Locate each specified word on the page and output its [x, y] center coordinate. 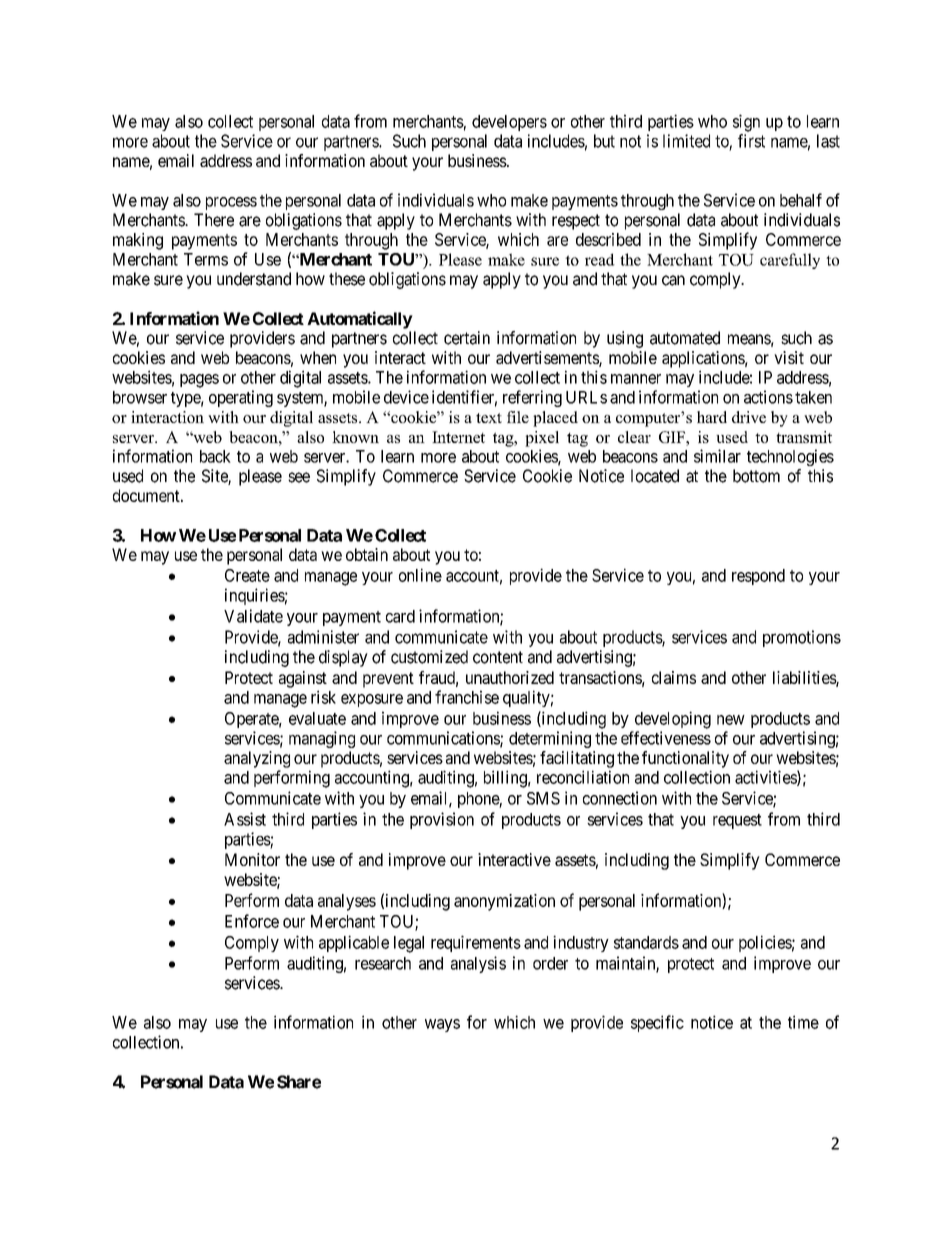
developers [509, 123]
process [231, 203]
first [751, 141]
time [803, 1022]
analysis [478, 964]
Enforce [252, 921]
